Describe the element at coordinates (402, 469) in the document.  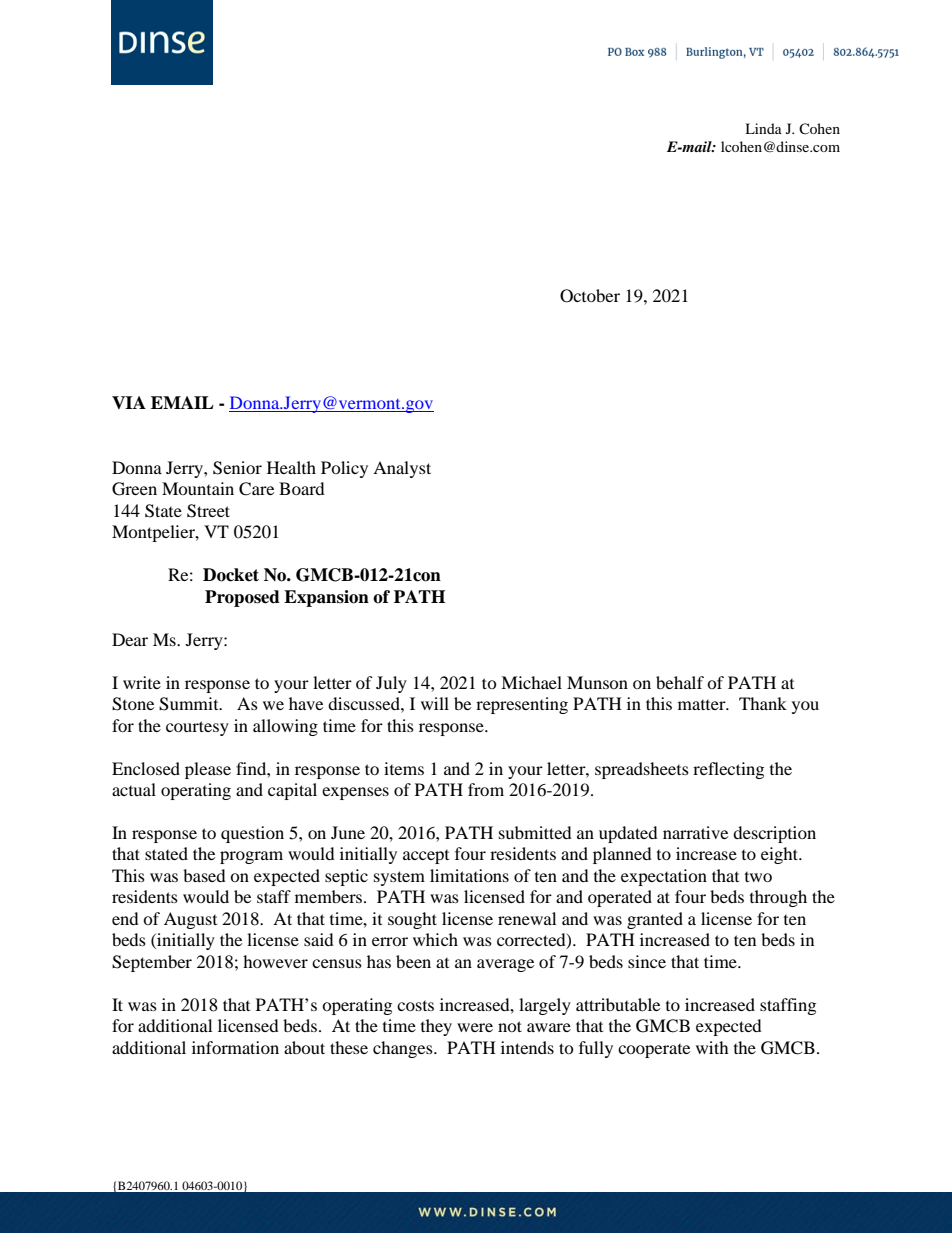
I see `Analyst` at that location.
